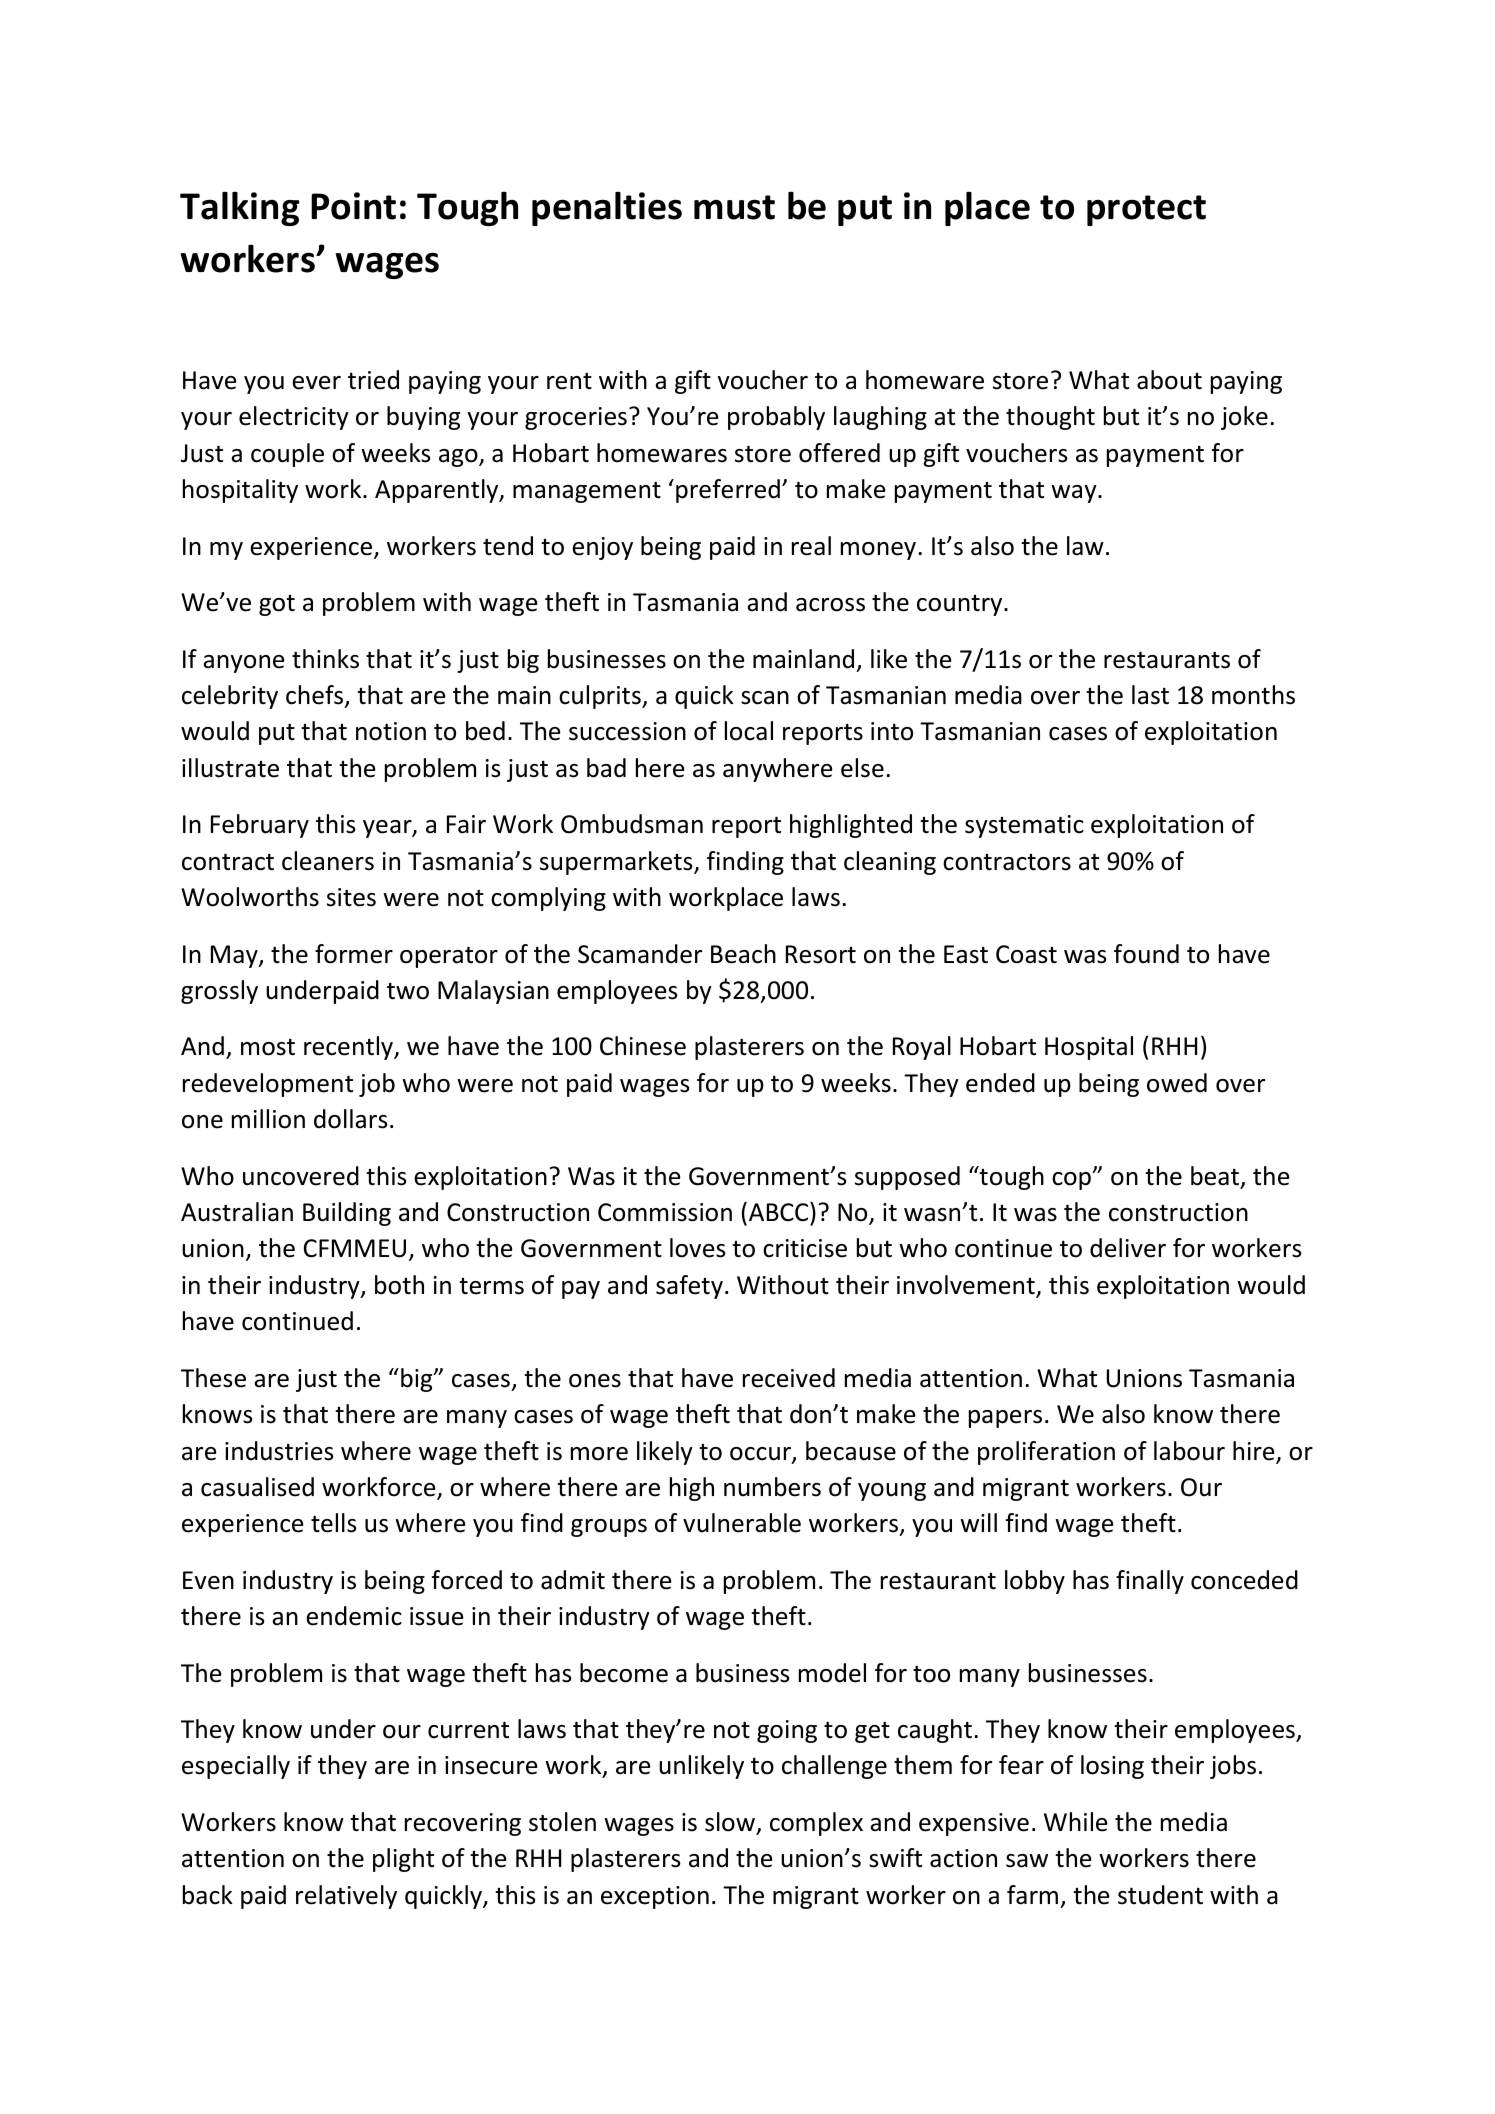  Describe the element at coordinates (1128, 1248) in the screenshot. I see `deliver` at that location.
